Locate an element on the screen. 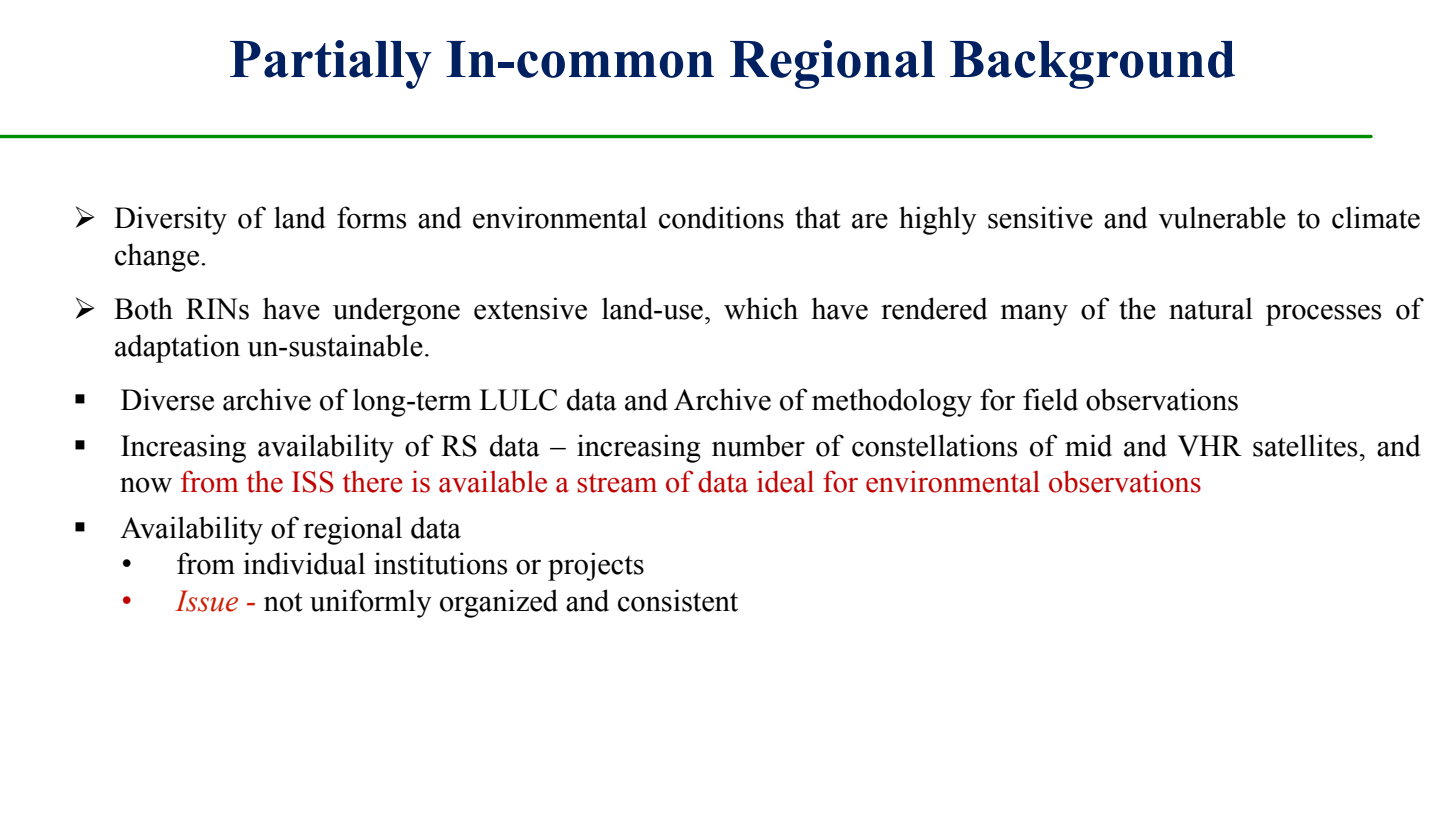  natural is located at coordinates (1211, 308).
